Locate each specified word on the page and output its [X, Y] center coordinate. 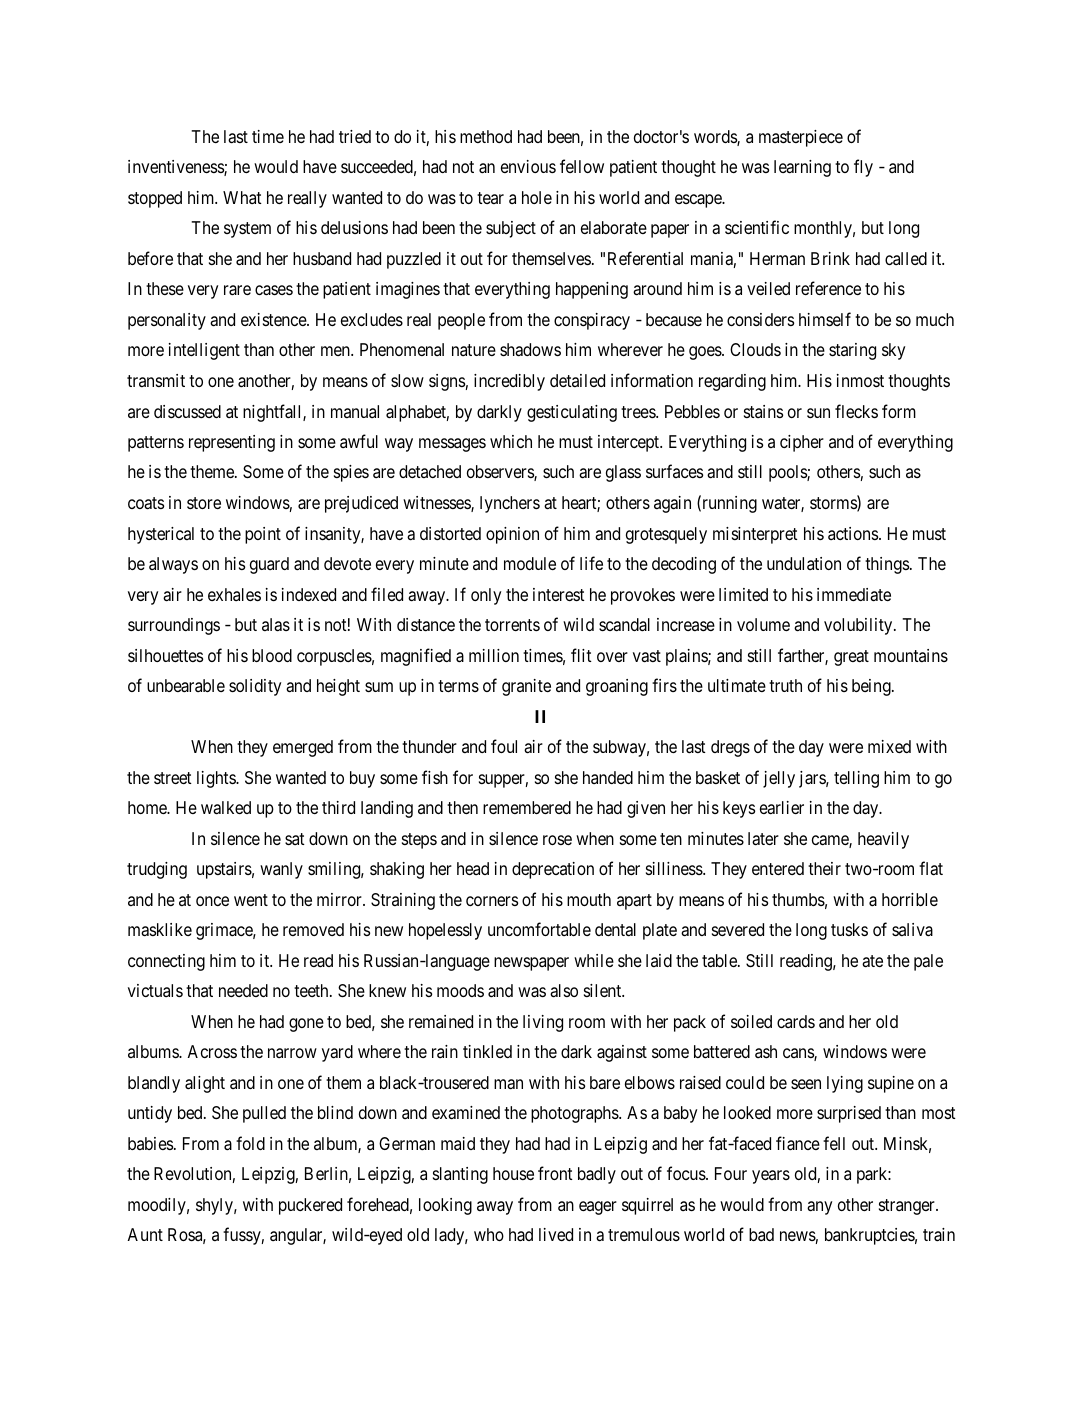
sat [295, 839]
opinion [512, 535]
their [824, 868]
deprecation [553, 870]
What [242, 197]
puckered [310, 1206]
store [204, 503]
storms [834, 504]
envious [528, 166]
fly [863, 168]
